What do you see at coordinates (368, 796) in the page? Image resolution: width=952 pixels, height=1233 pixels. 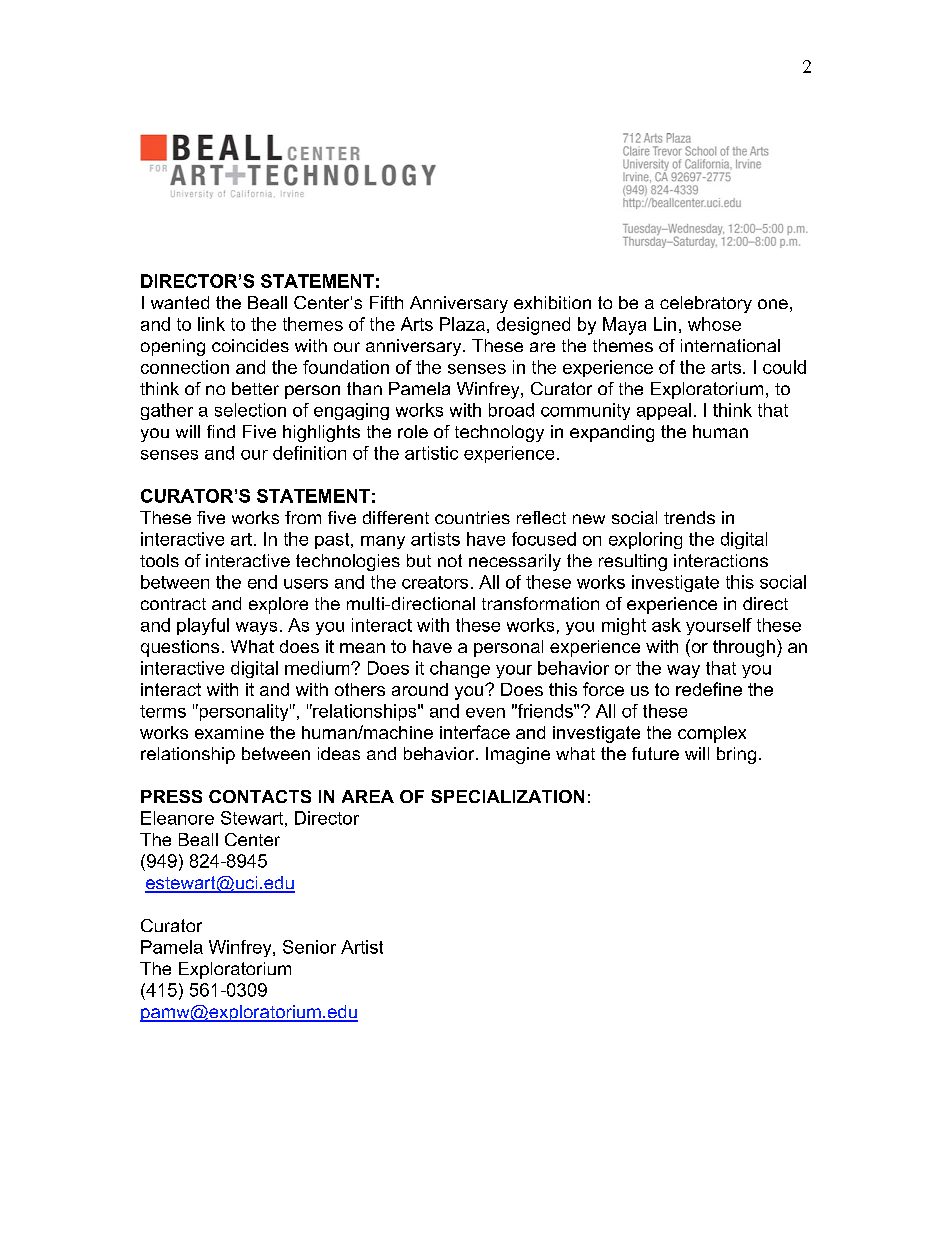 I see `AREA` at bounding box center [368, 796].
